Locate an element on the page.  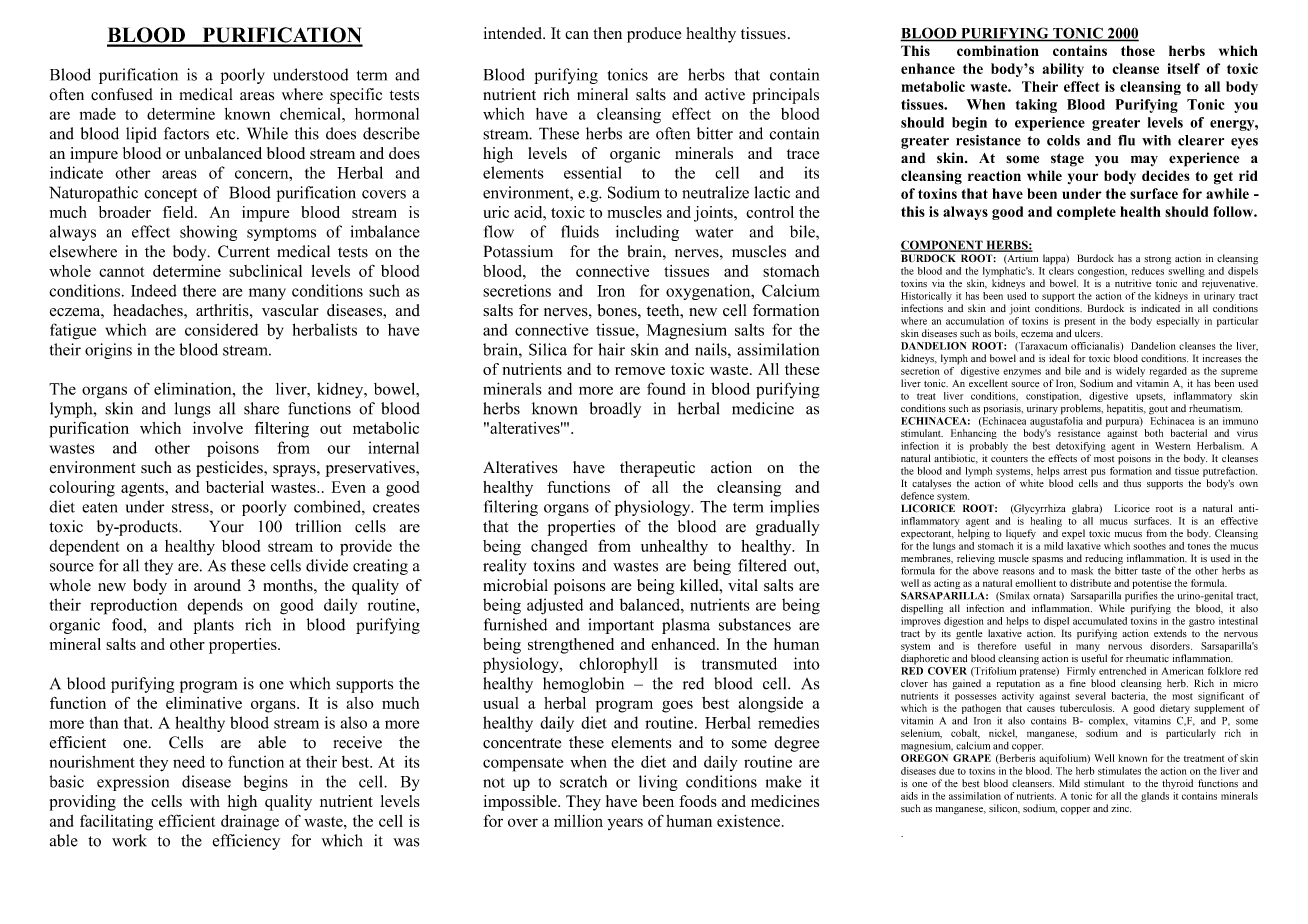
specific is located at coordinates (356, 96).
